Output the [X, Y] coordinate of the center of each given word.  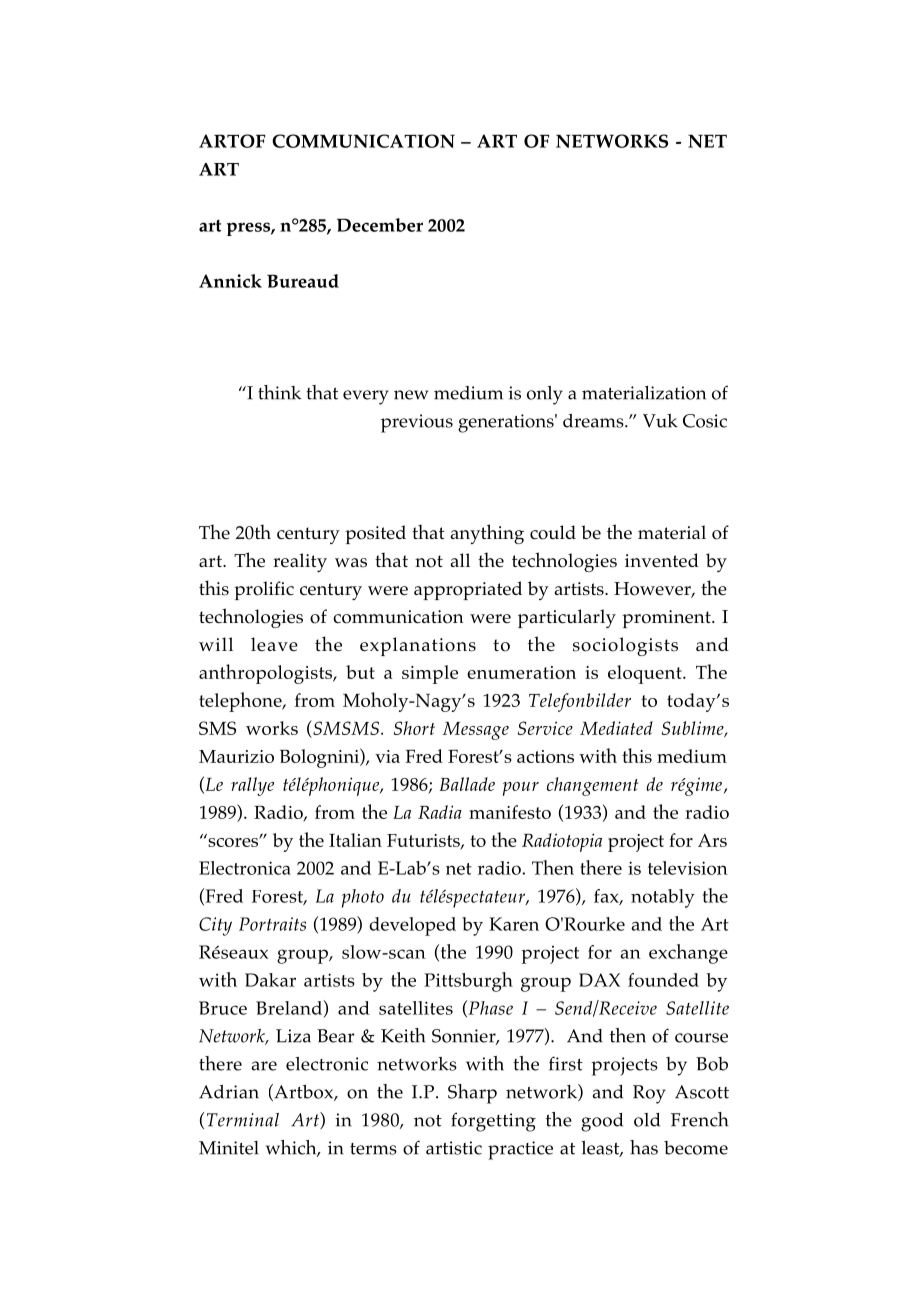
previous [417, 423]
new [411, 395]
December [380, 225]
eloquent [646, 674]
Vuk [660, 421]
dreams [594, 421]
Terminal [243, 1120]
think [280, 392]
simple [430, 674]
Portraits [272, 924]
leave [274, 644]
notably [663, 898]
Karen [514, 924]
